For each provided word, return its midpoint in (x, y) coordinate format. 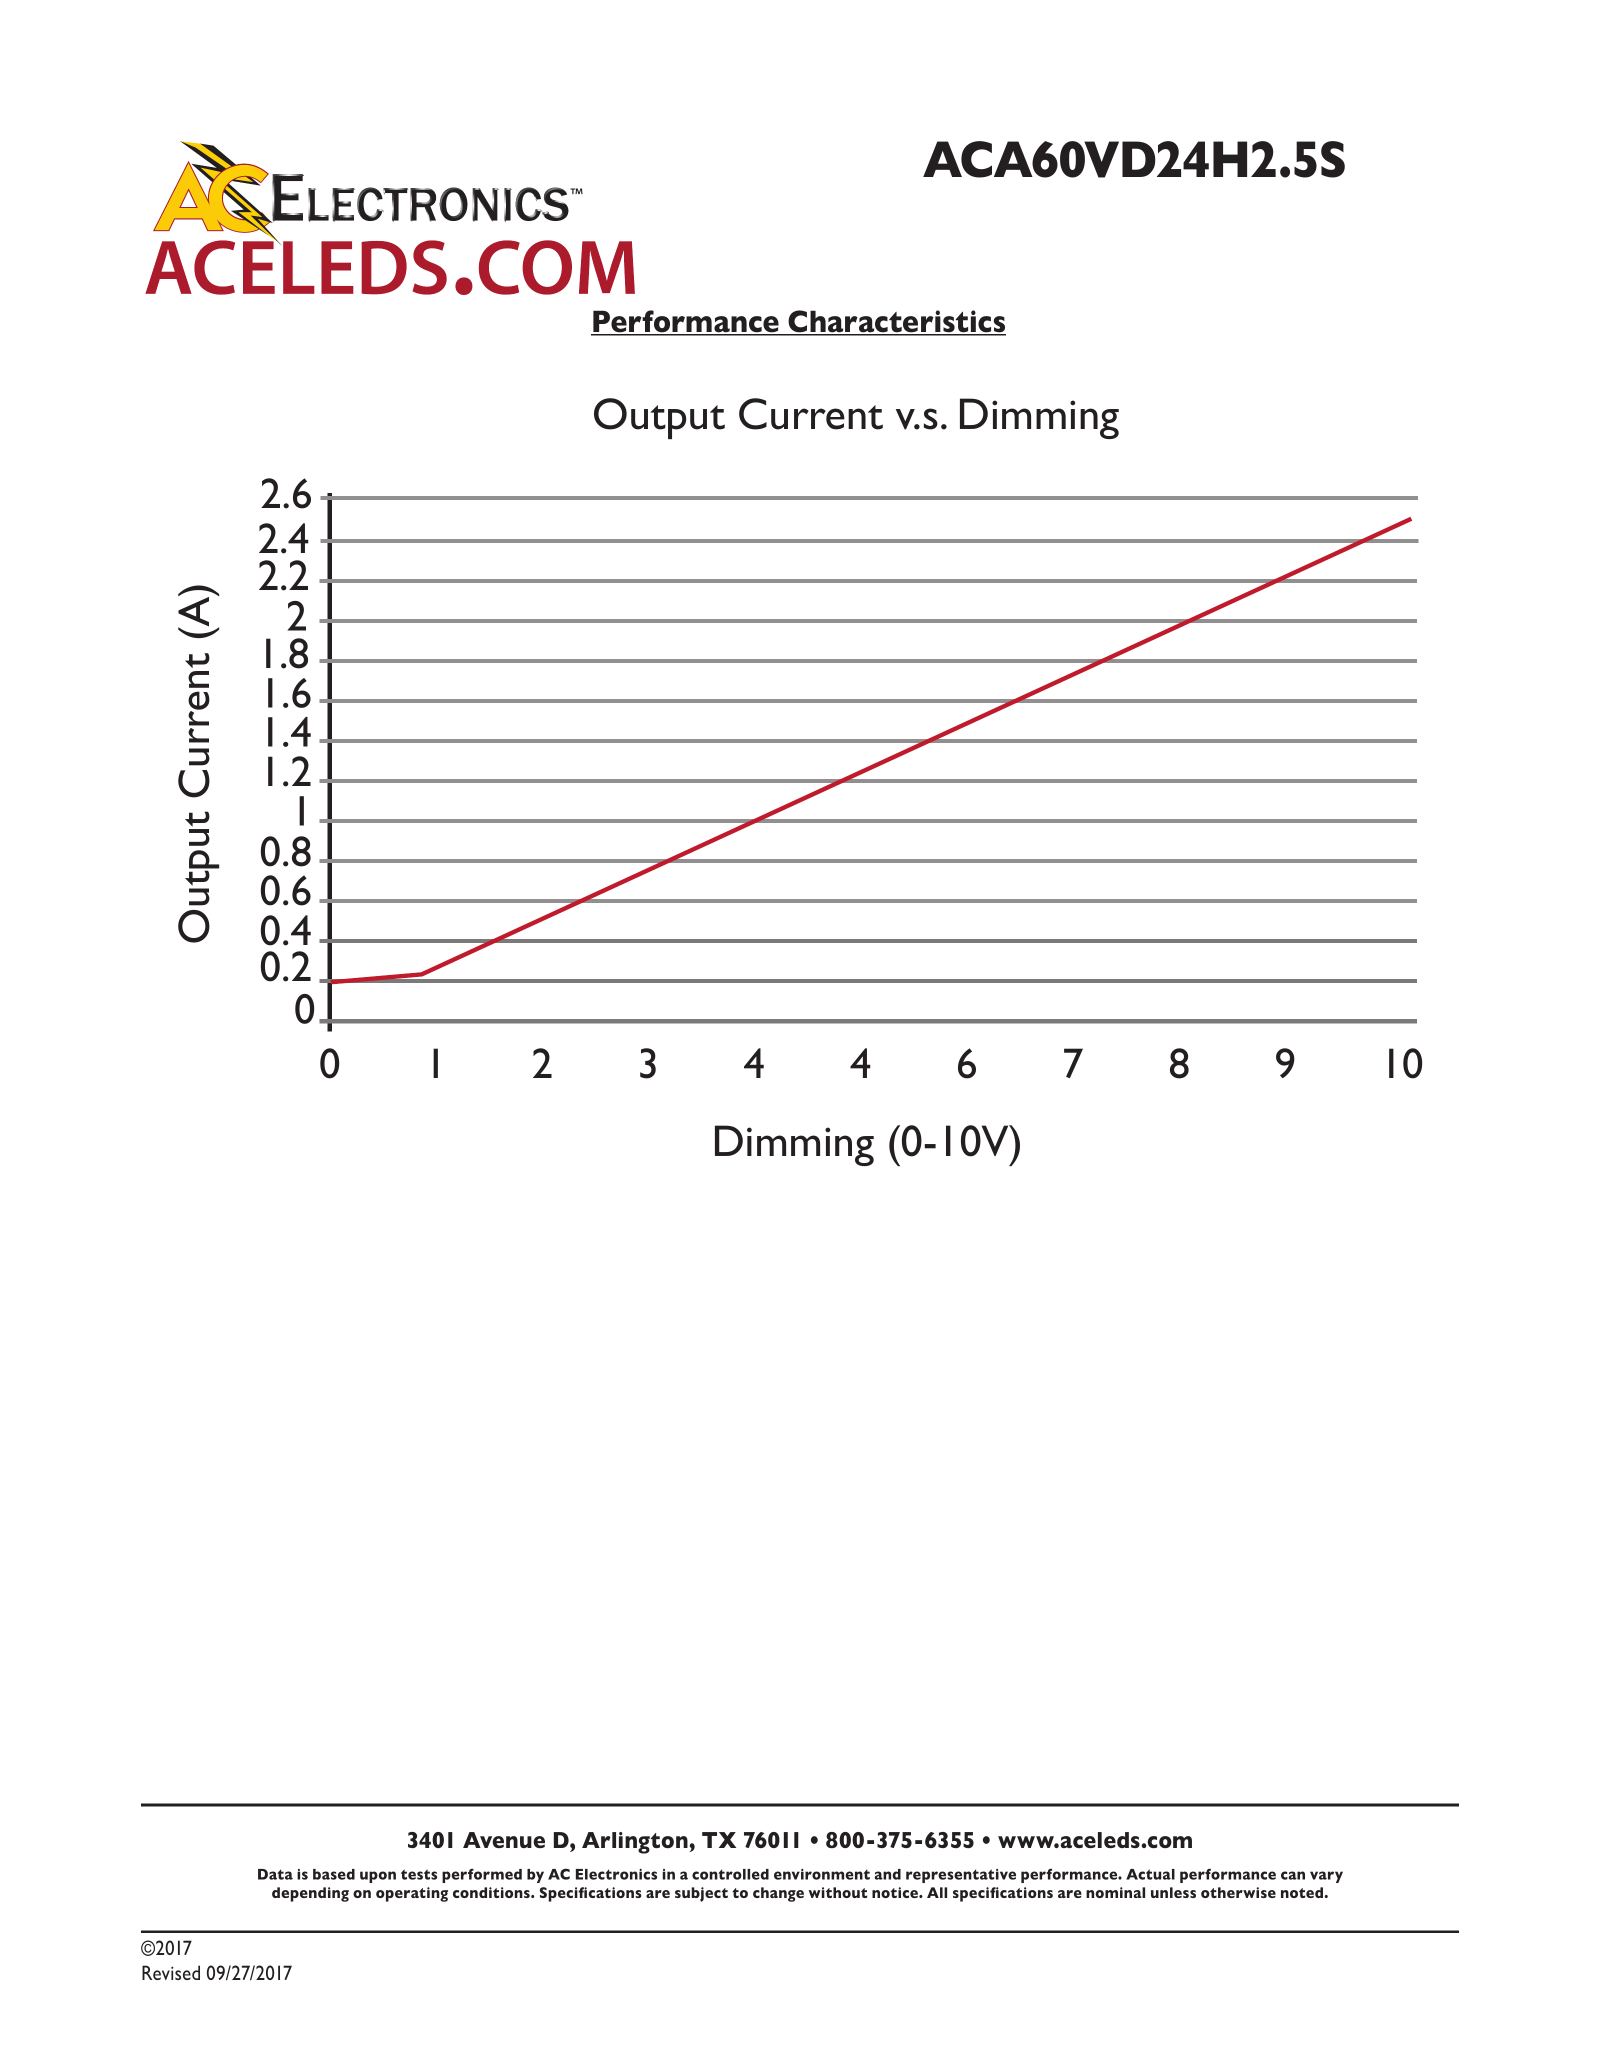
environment (822, 1874)
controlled (730, 1874)
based (334, 1874)
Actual (1150, 1874)
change (778, 1894)
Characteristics (896, 322)
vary (1326, 1877)
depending (310, 1894)
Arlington (636, 1843)
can (1293, 1875)
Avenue (504, 1840)
